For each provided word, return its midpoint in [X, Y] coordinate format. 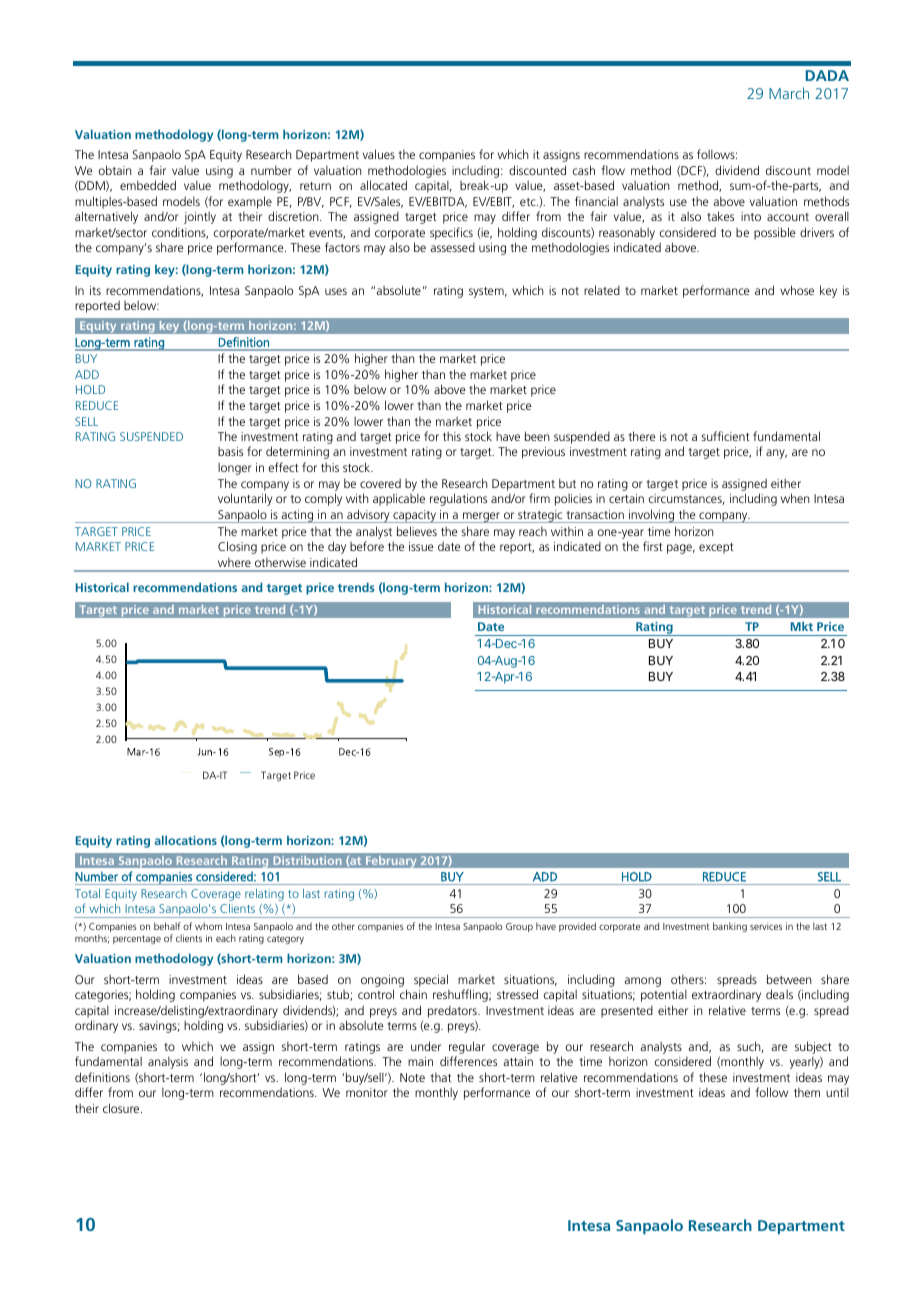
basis [230, 451]
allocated [383, 185]
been [537, 436]
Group [519, 927]
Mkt [802, 626]
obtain [115, 170]
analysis [168, 1063]
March [789, 93]
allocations [186, 840]
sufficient [725, 436]
